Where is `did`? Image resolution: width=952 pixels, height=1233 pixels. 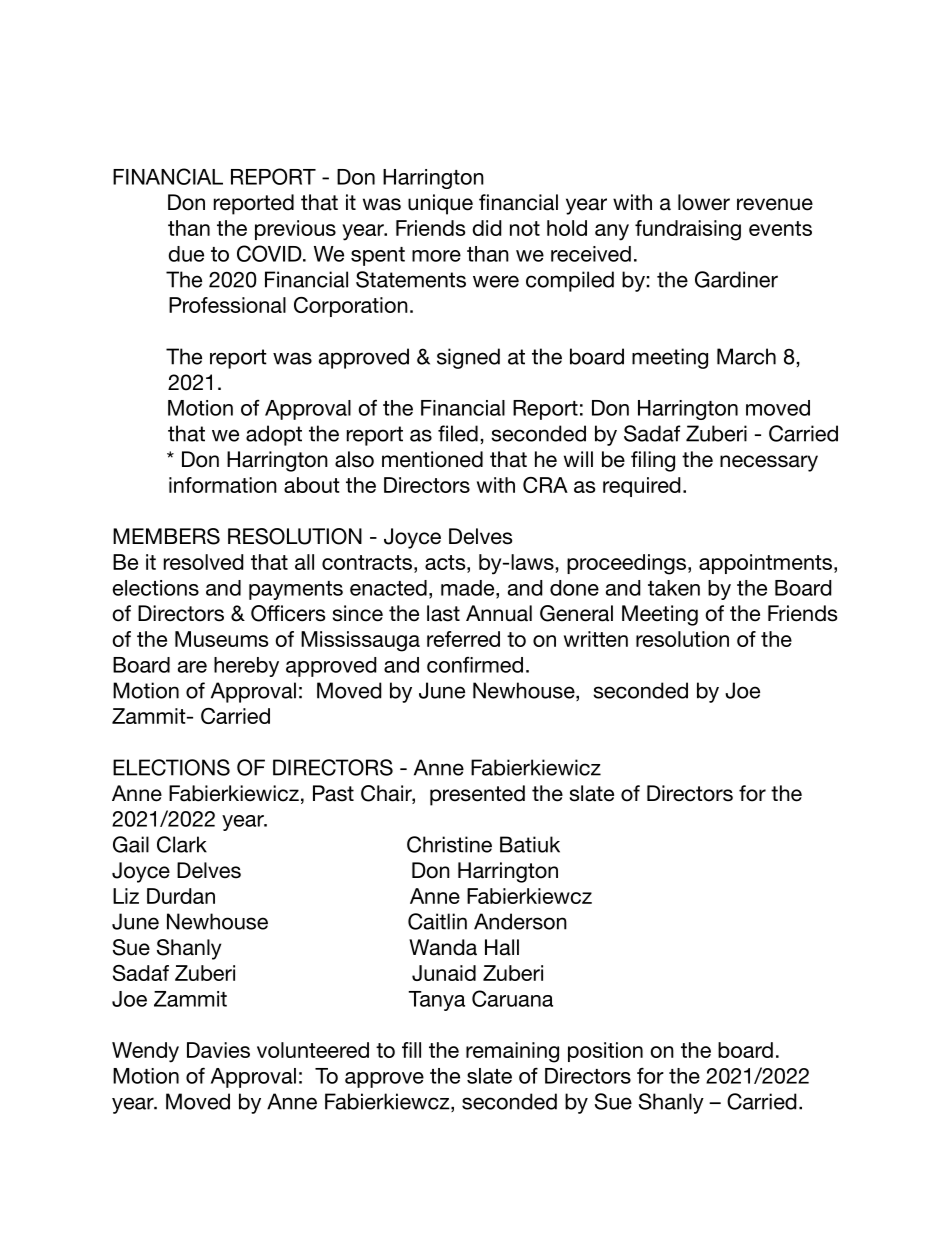 did is located at coordinates (487, 228).
